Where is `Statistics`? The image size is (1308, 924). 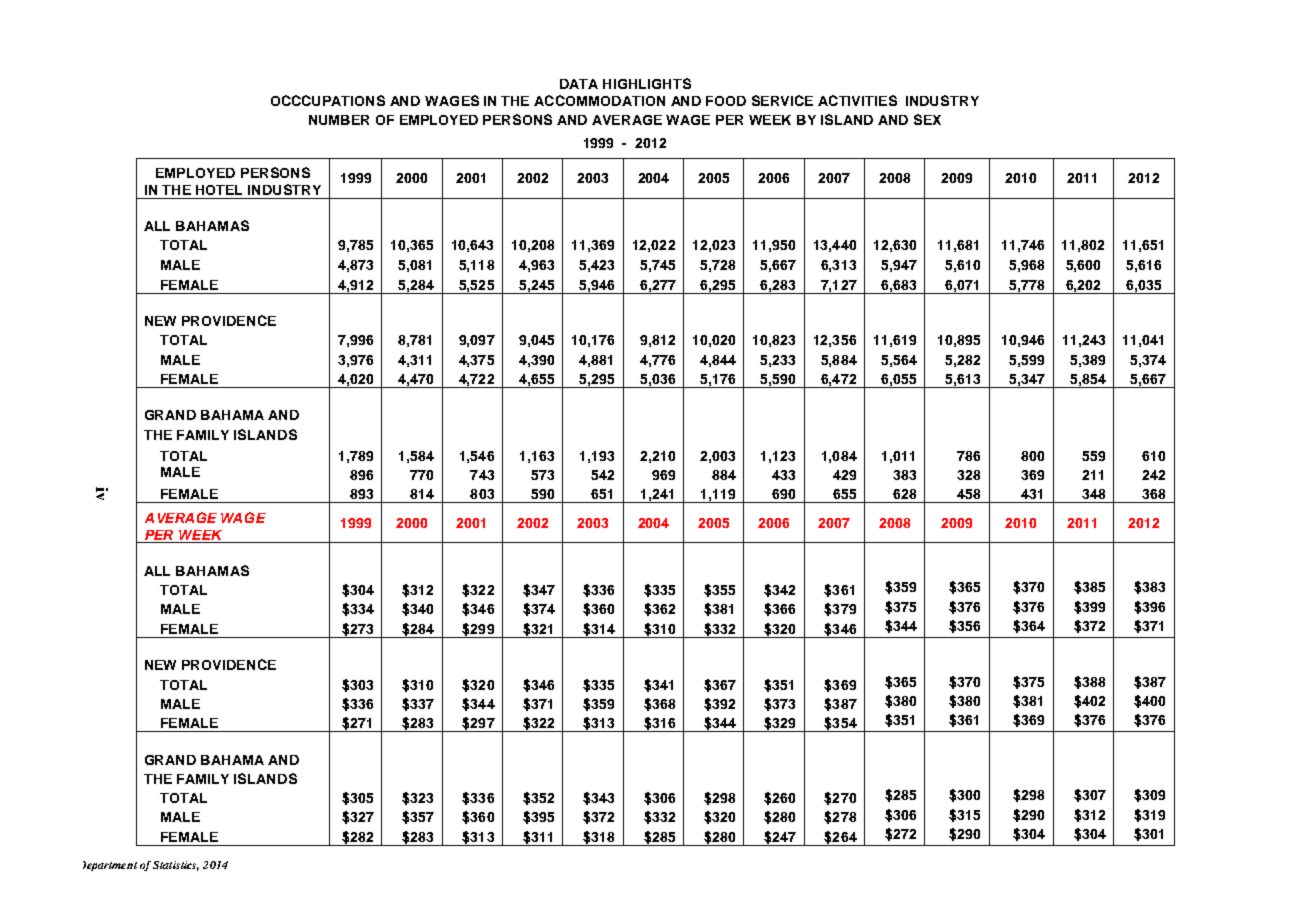
Statistics is located at coordinates (176, 866).
